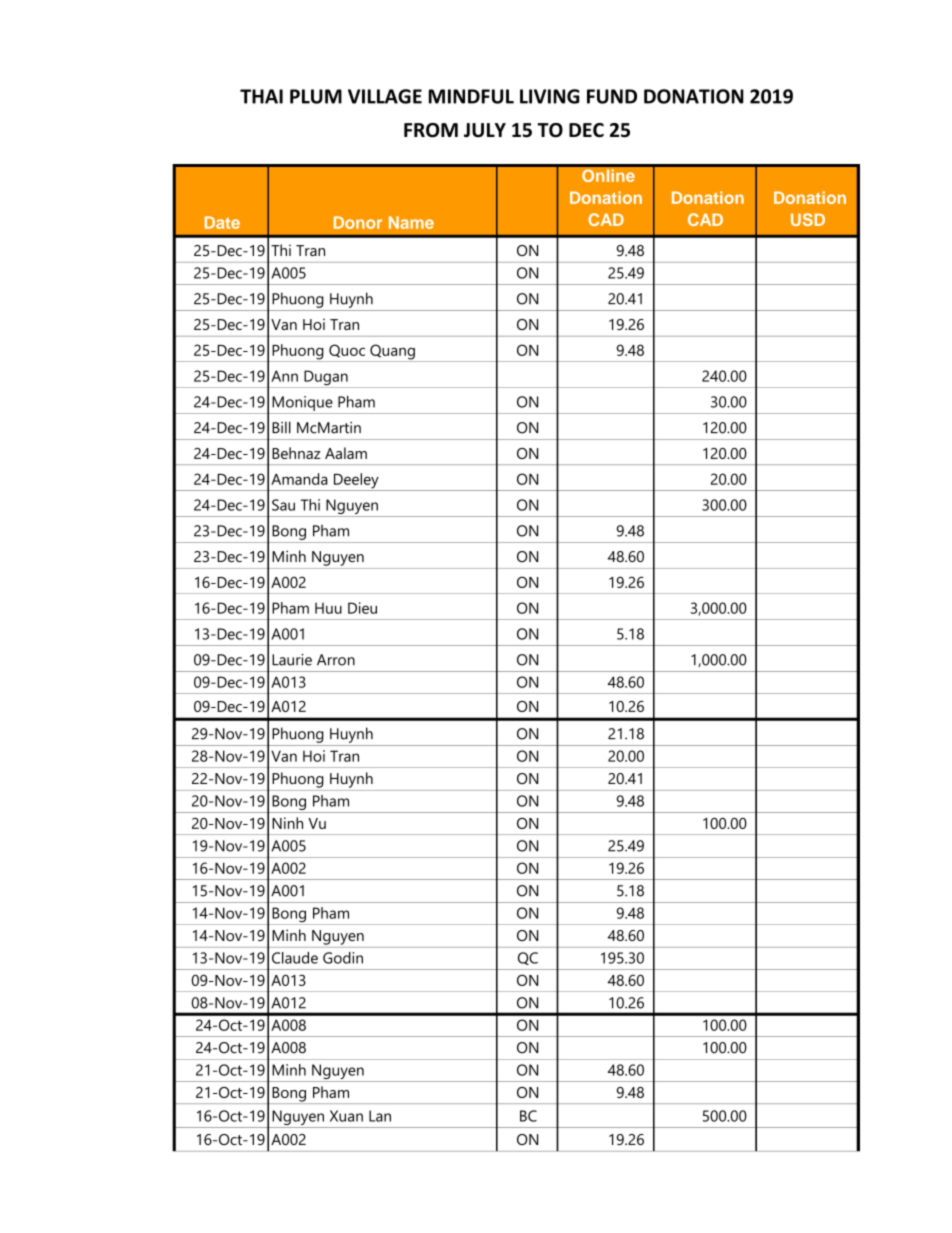 This page has width=952, height=1233. What do you see at coordinates (362, 608) in the page?
I see `Dieu` at bounding box center [362, 608].
